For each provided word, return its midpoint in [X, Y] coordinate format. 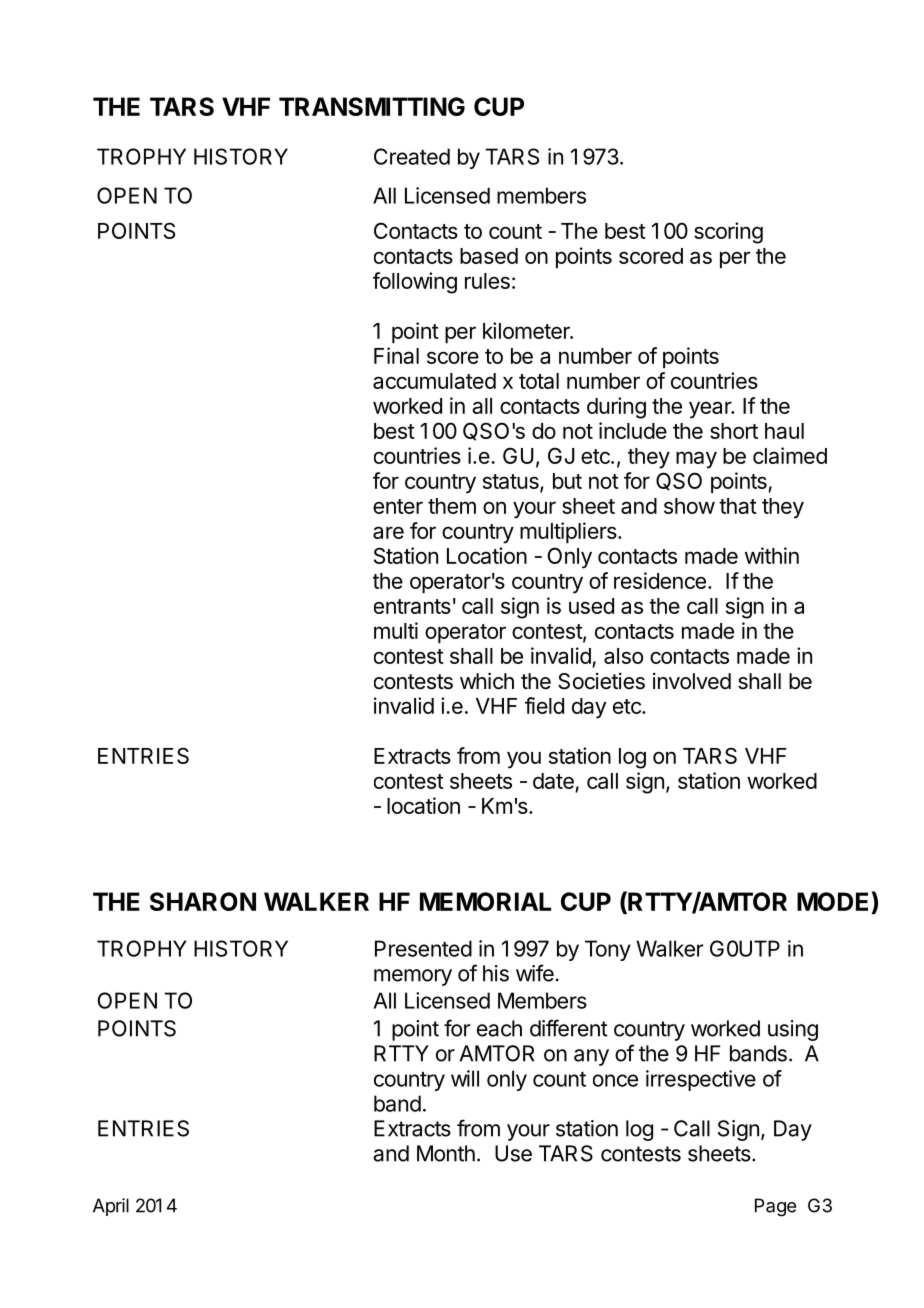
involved [692, 681]
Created [412, 156]
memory [413, 977]
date [554, 782]
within [772, 555]
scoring [728, 233]
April [111, 1207]
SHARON [203, 901]
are [388, 532]
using [793, 1030]
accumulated [434, 381]
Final [396, 355]
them [452, 506]
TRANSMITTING [372, 106]
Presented [423, 948]
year [711, 410]
